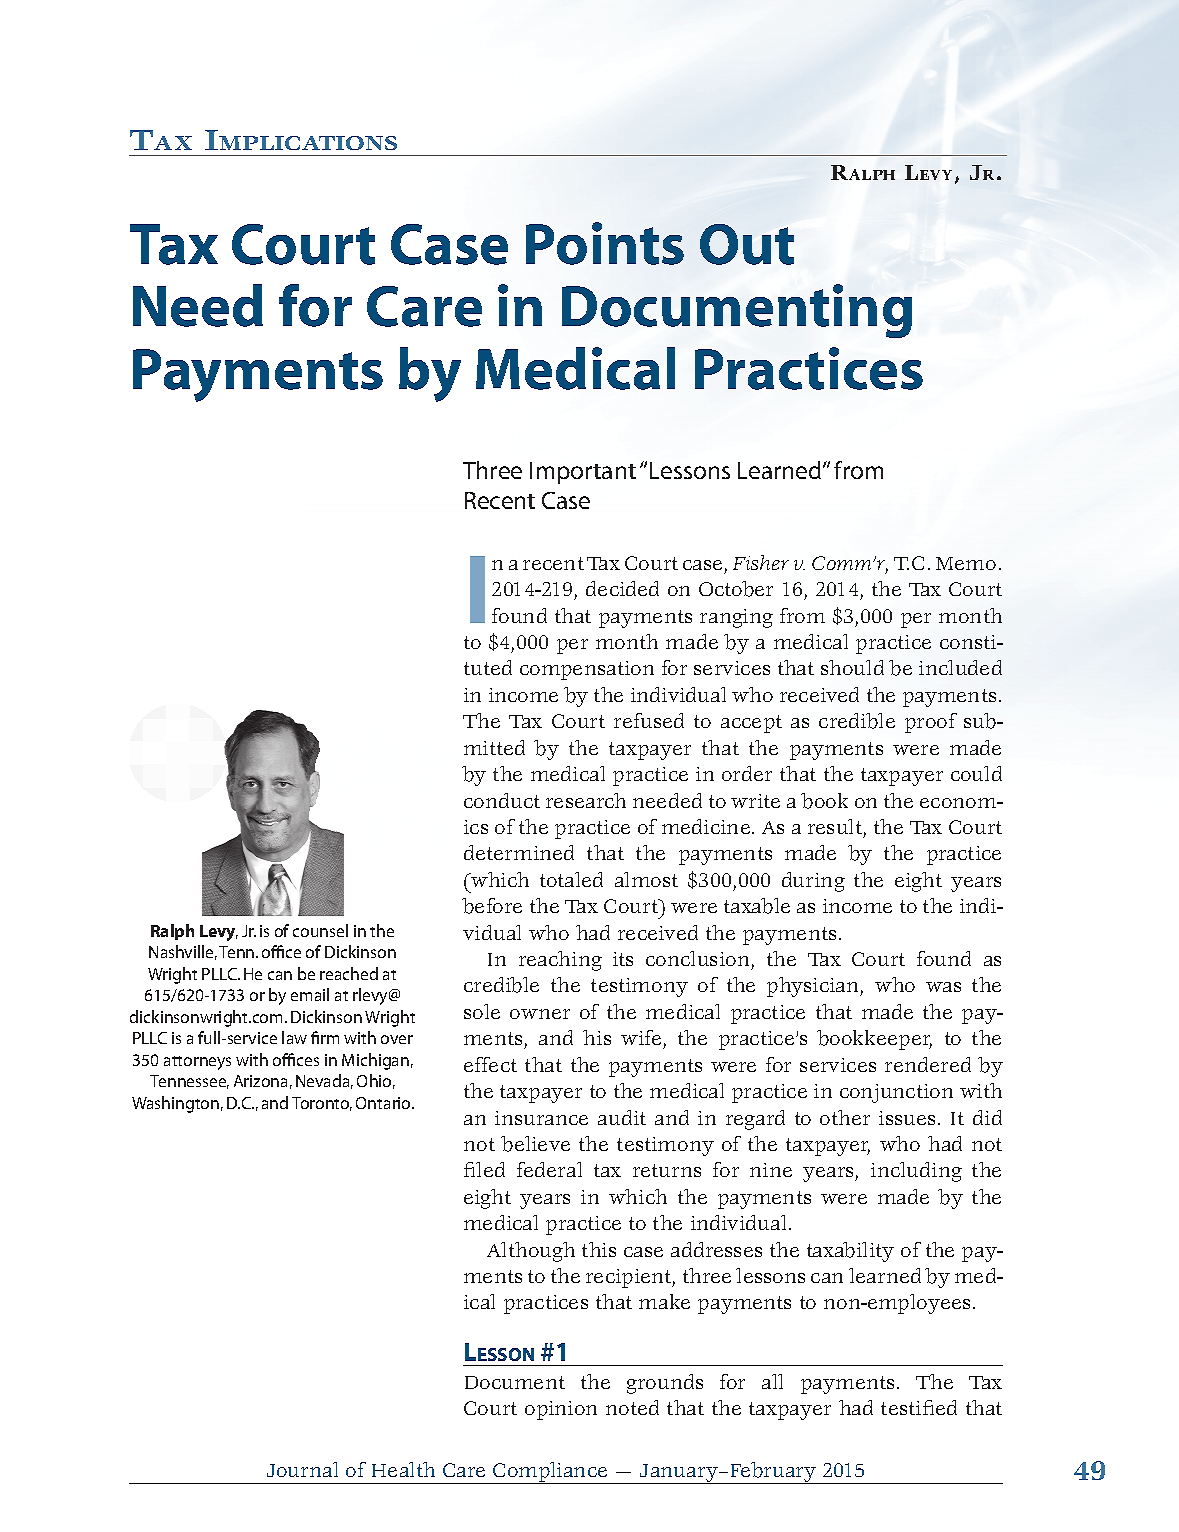 The image size is (1179, 1532). I want to click on totaled, so click(571, 879).
